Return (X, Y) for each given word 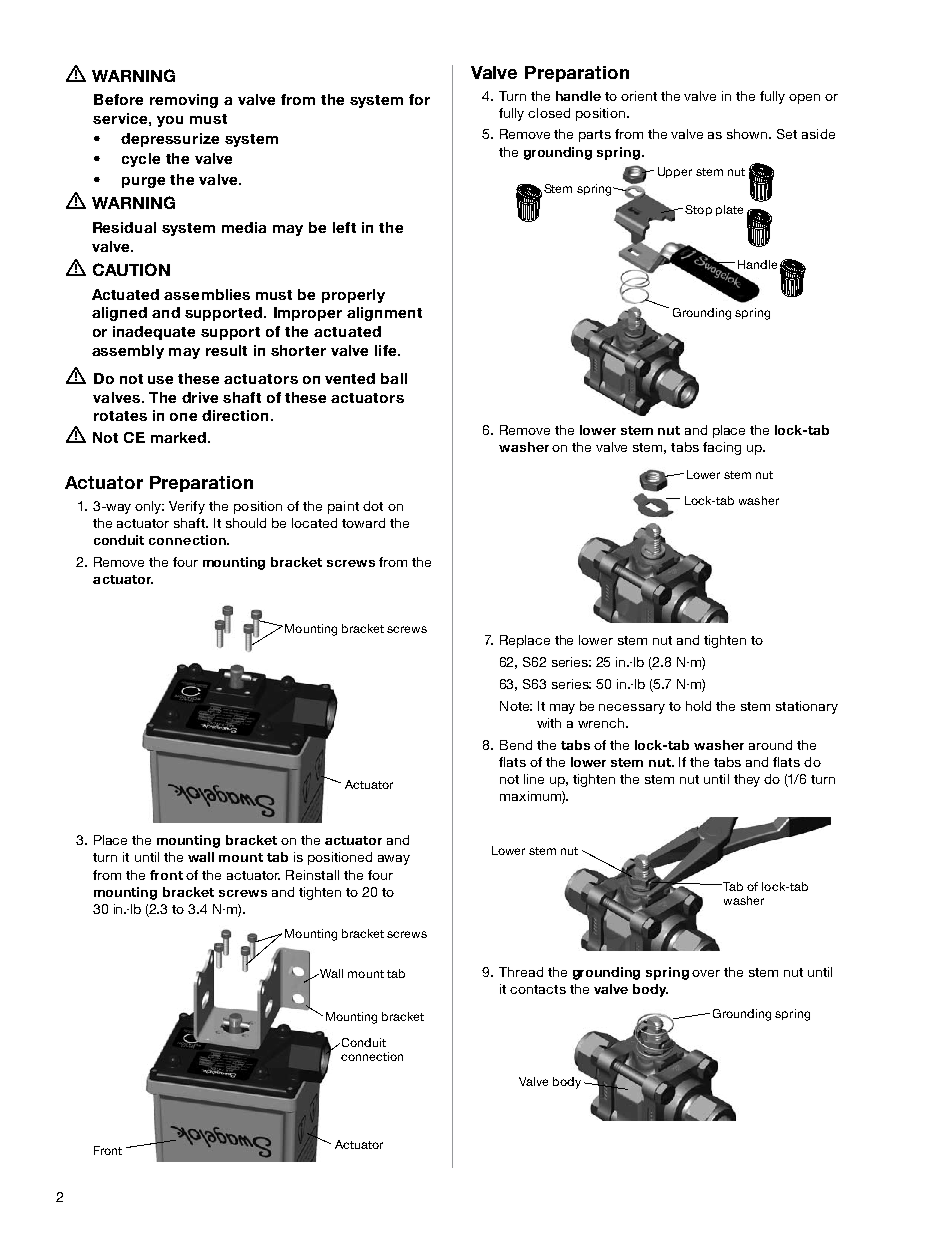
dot (373, 506)
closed (549, 113)
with (549, 723)
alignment (384, 314)
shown (748, 134)
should (246, 523)
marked (180, 437)
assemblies (207, 294)
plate (729, 210)
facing (722, 448)
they (747, 780)
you (170, 121)
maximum (531, 797)
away (394, 860)
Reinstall (312, 875)
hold (698, 706)
